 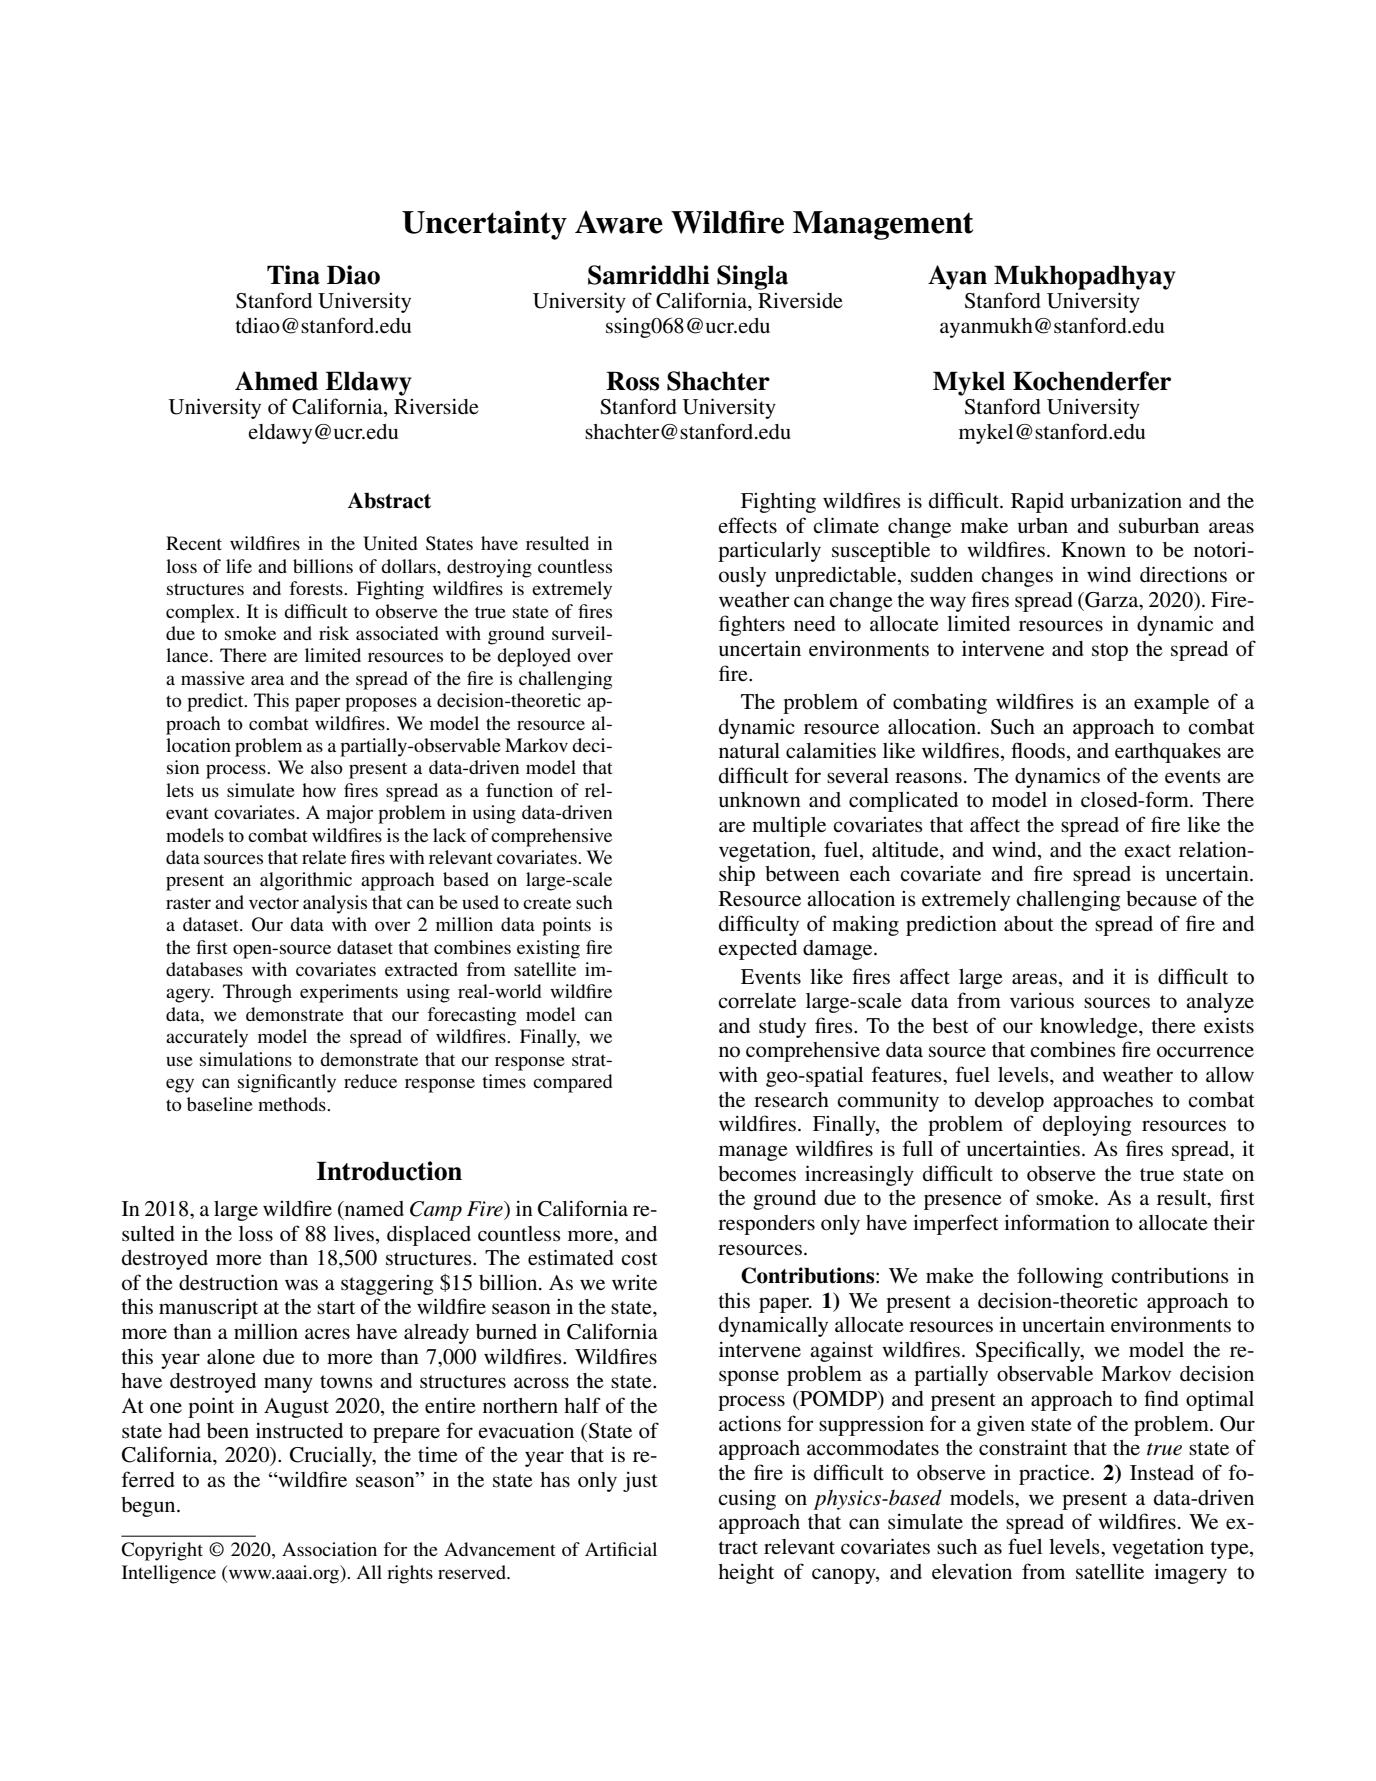 I want to click on Mukhopadhyay, so click(x=1085, y=277).
